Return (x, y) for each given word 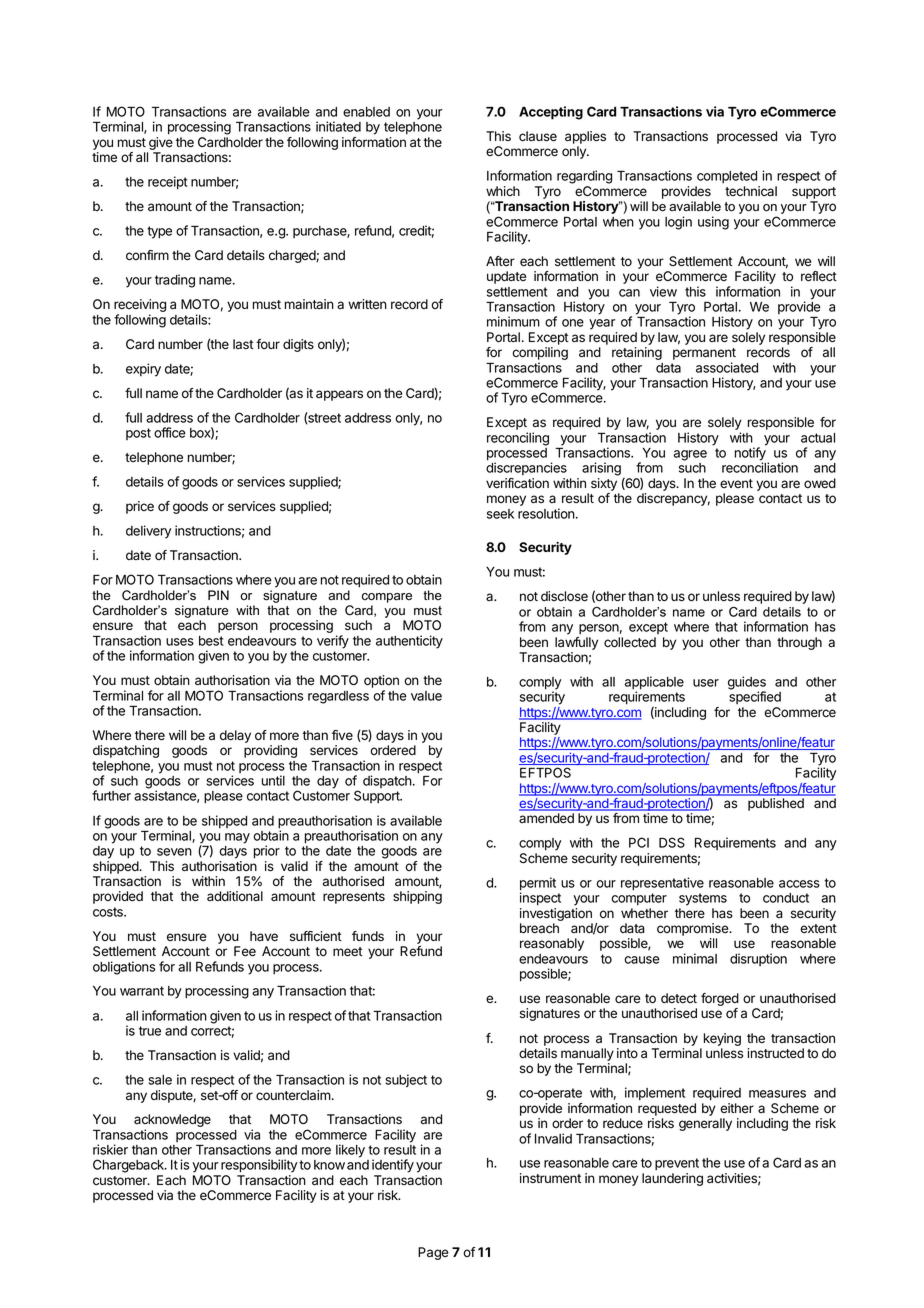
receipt (168, 183)
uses (180, 642)
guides (747, 684)
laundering (672, 1179)
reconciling (518, 439)
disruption (758, 959)
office (170, 432)
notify (750, 455)
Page (433, 1253)
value (426, 696)
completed (727, 177)
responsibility (259, 1166)
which (503, 191)
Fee (245, 951)
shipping (417, 897)
